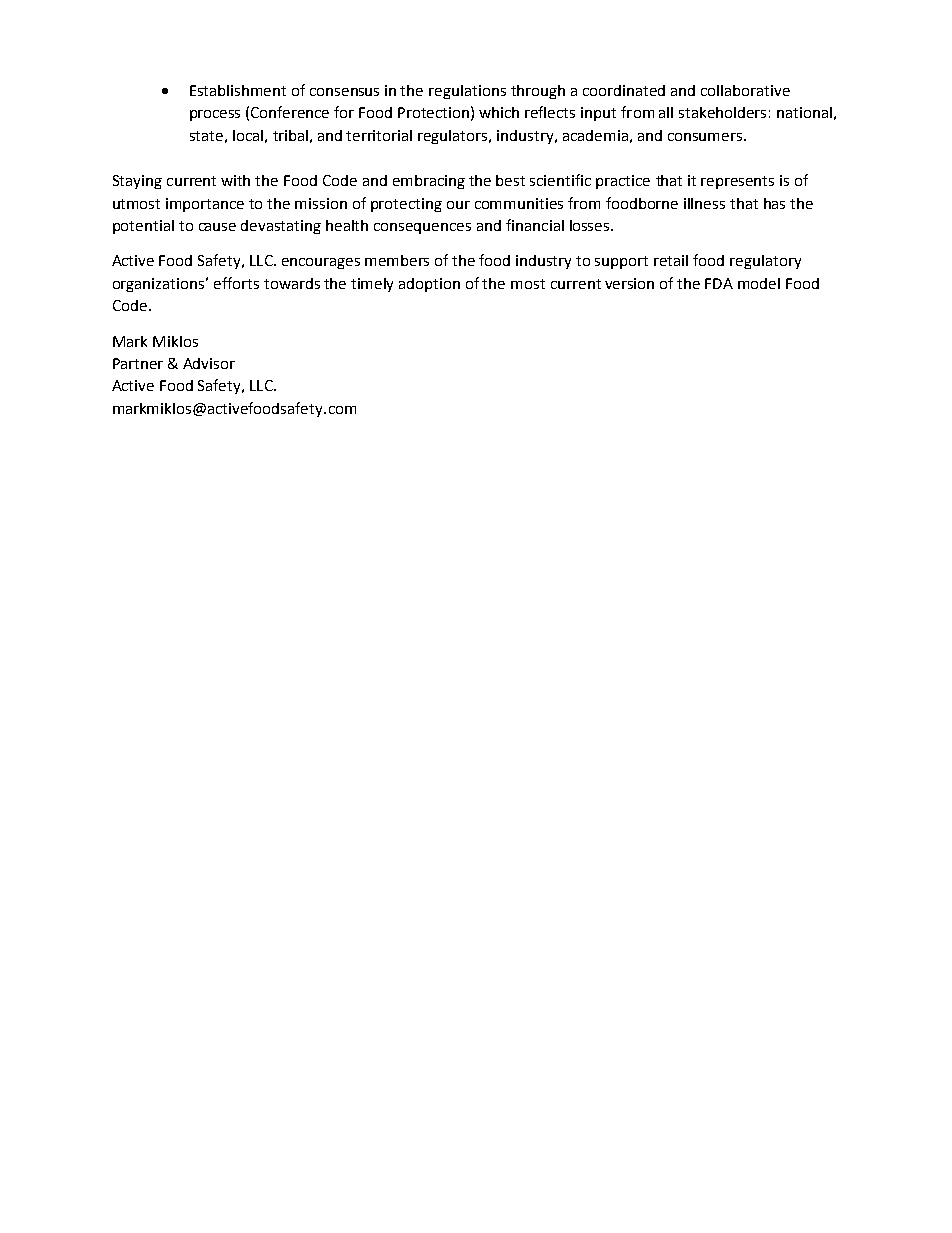  I want to click on represents, so click(737, 182).
